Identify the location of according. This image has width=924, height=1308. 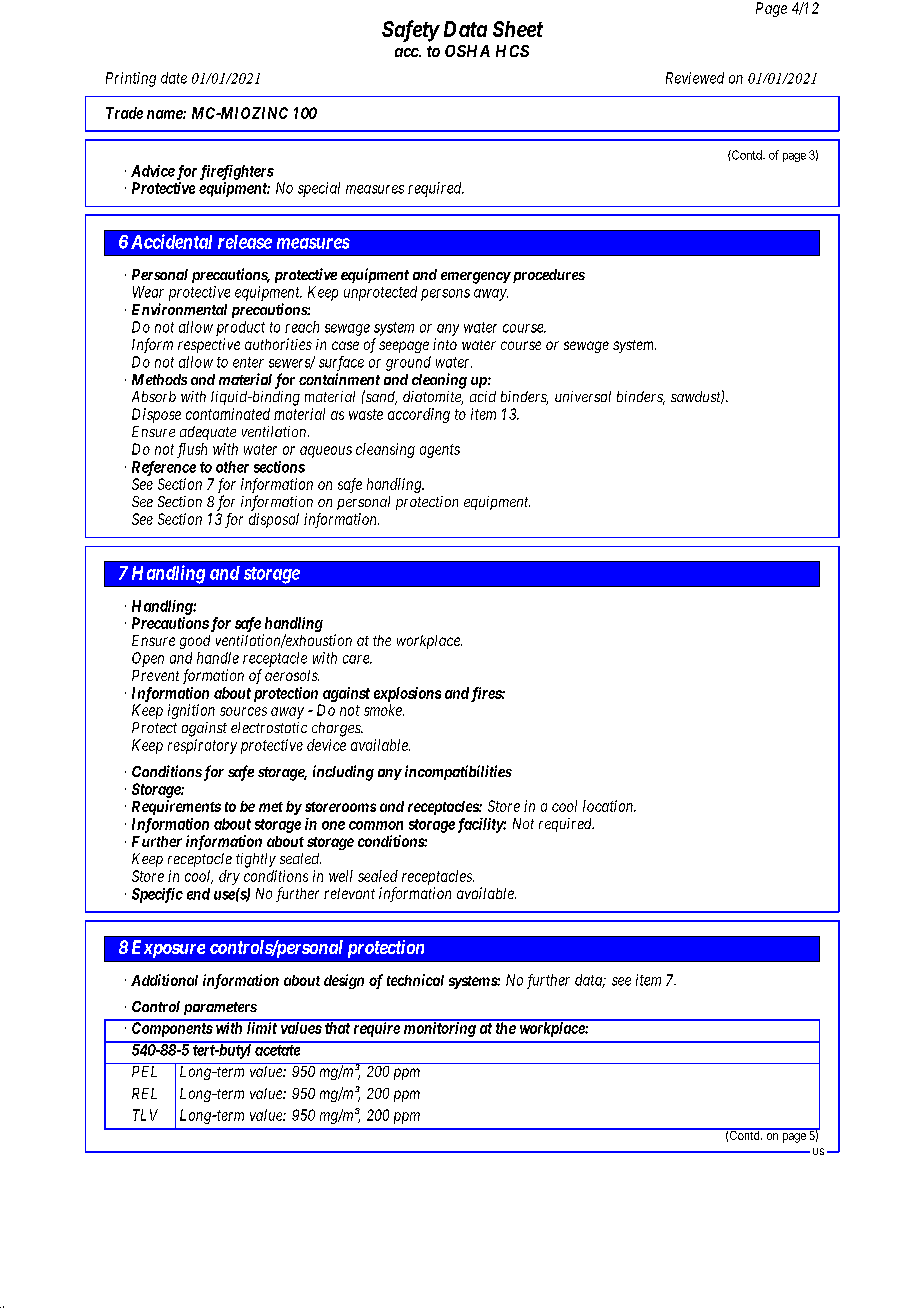
(419, 415).
